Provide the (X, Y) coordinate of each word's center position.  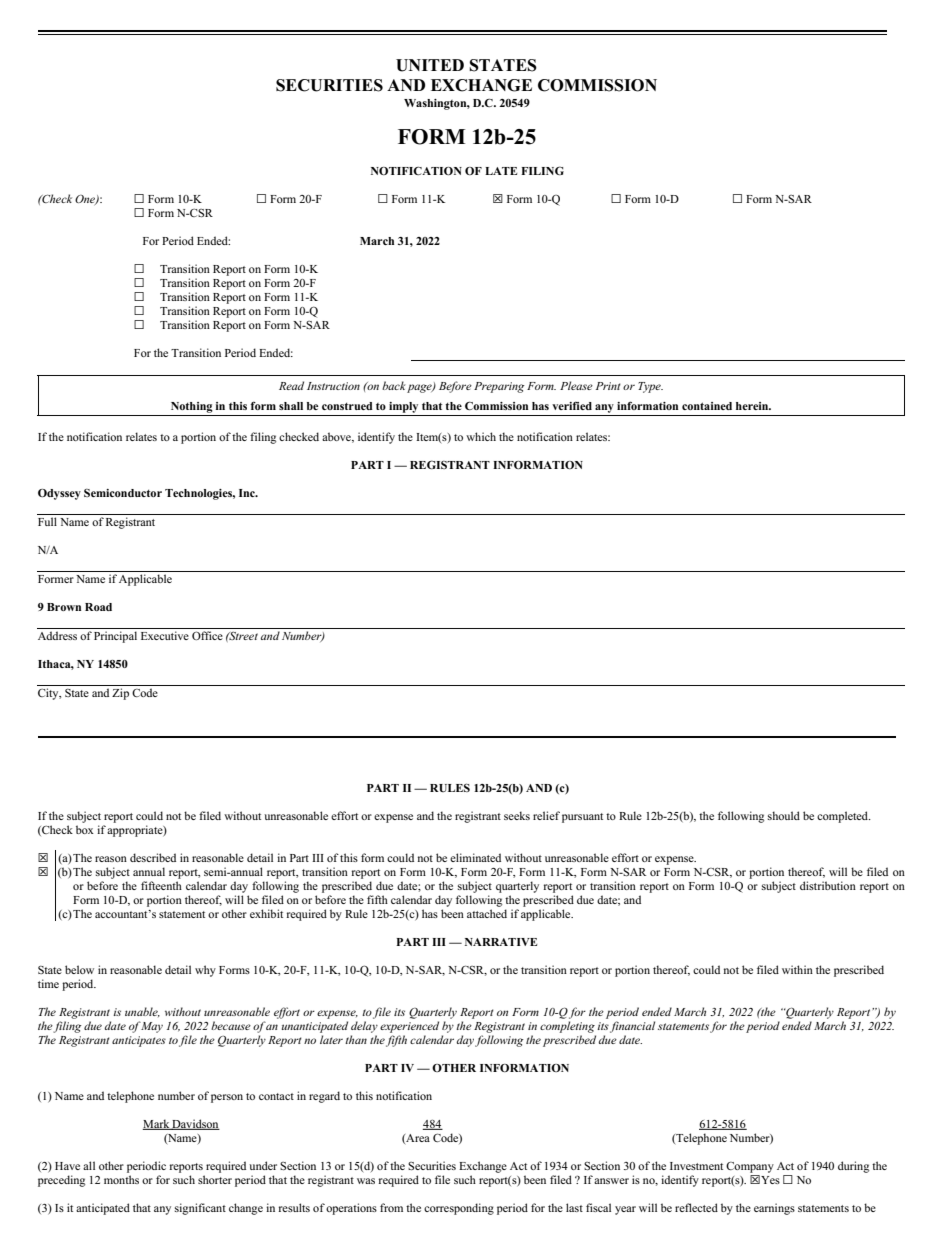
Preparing (499, 387)
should (784, 815)
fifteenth (161, 885)
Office (207, 635)
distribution (828, 885)
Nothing (192, 407)
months (121, 1179)
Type (650, 387)
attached (487, 913)
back (394, 385)
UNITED (430, 65)
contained (707, 406)
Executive (165, 635)
